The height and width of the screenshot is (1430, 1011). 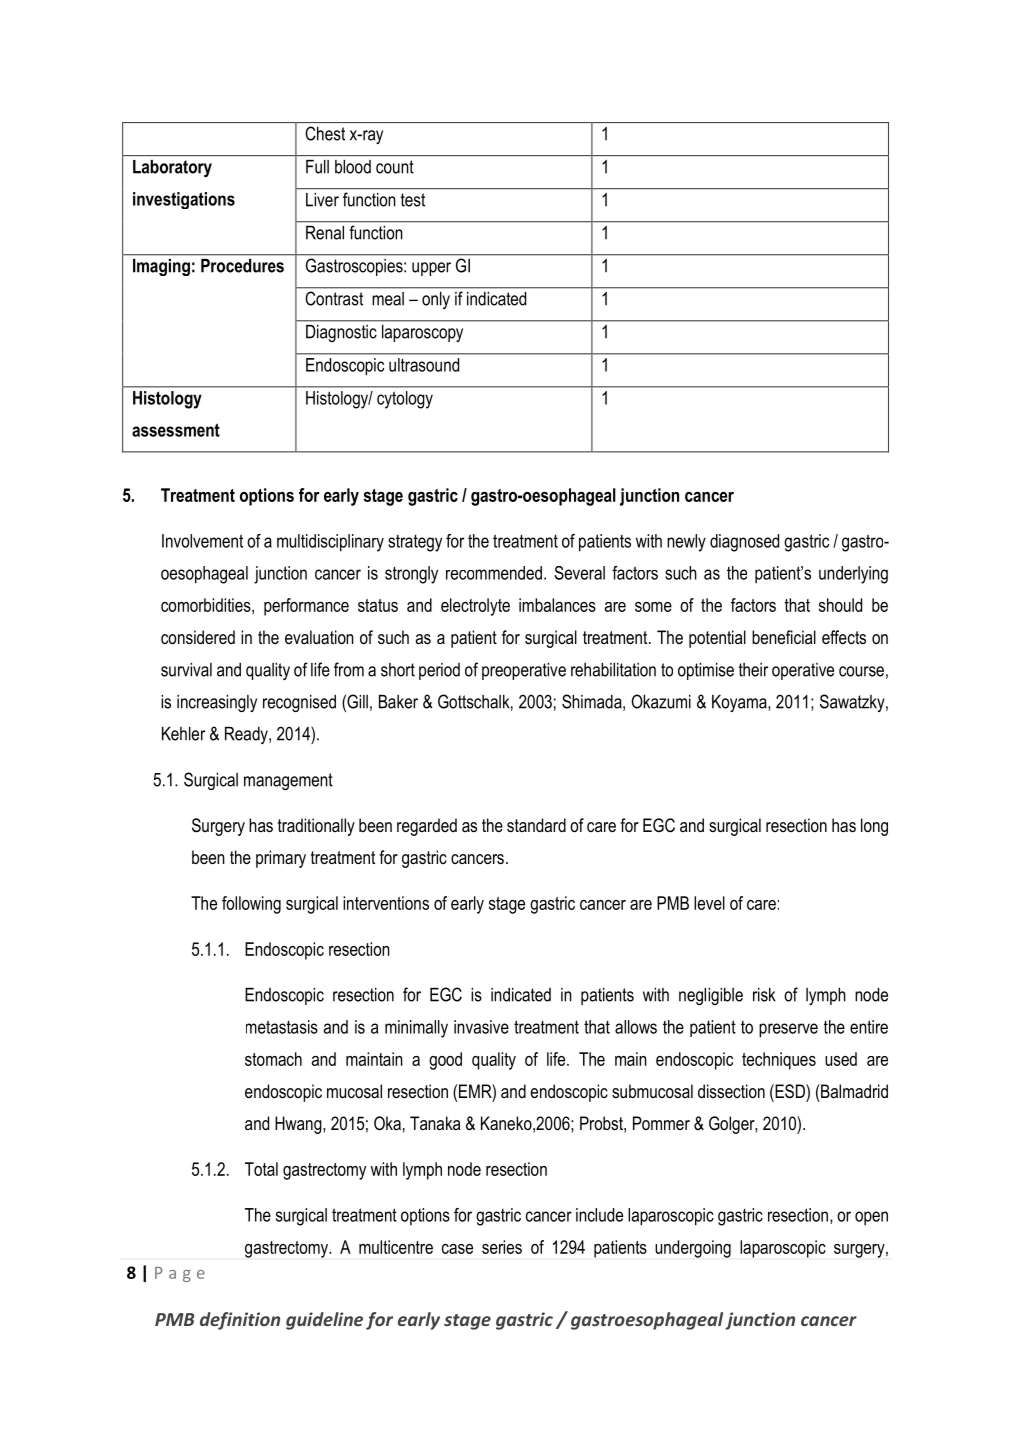 I want to click on diagnosed, so click(x=744, y=543).
